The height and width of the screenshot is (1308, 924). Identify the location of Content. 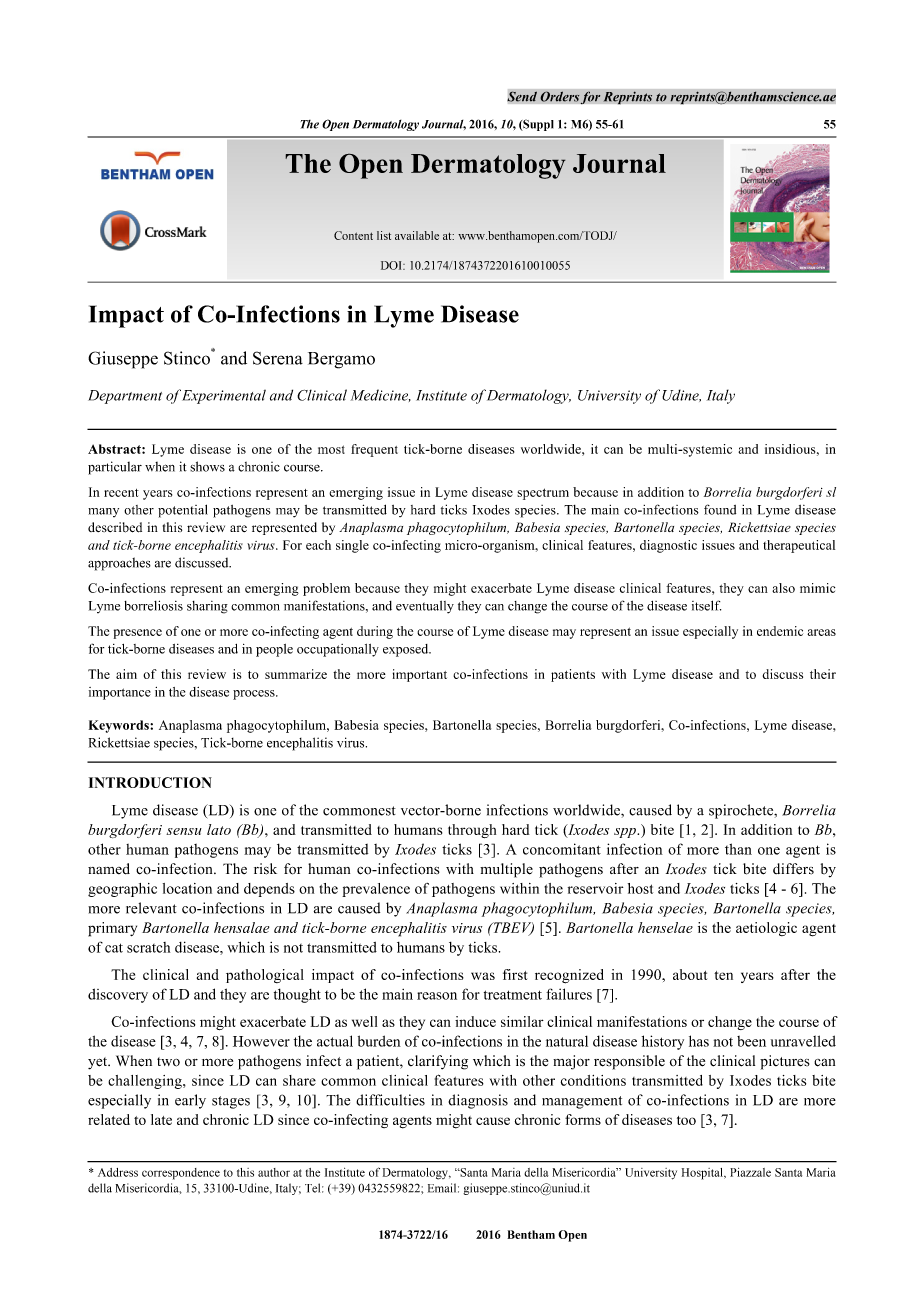
(353, 235).
